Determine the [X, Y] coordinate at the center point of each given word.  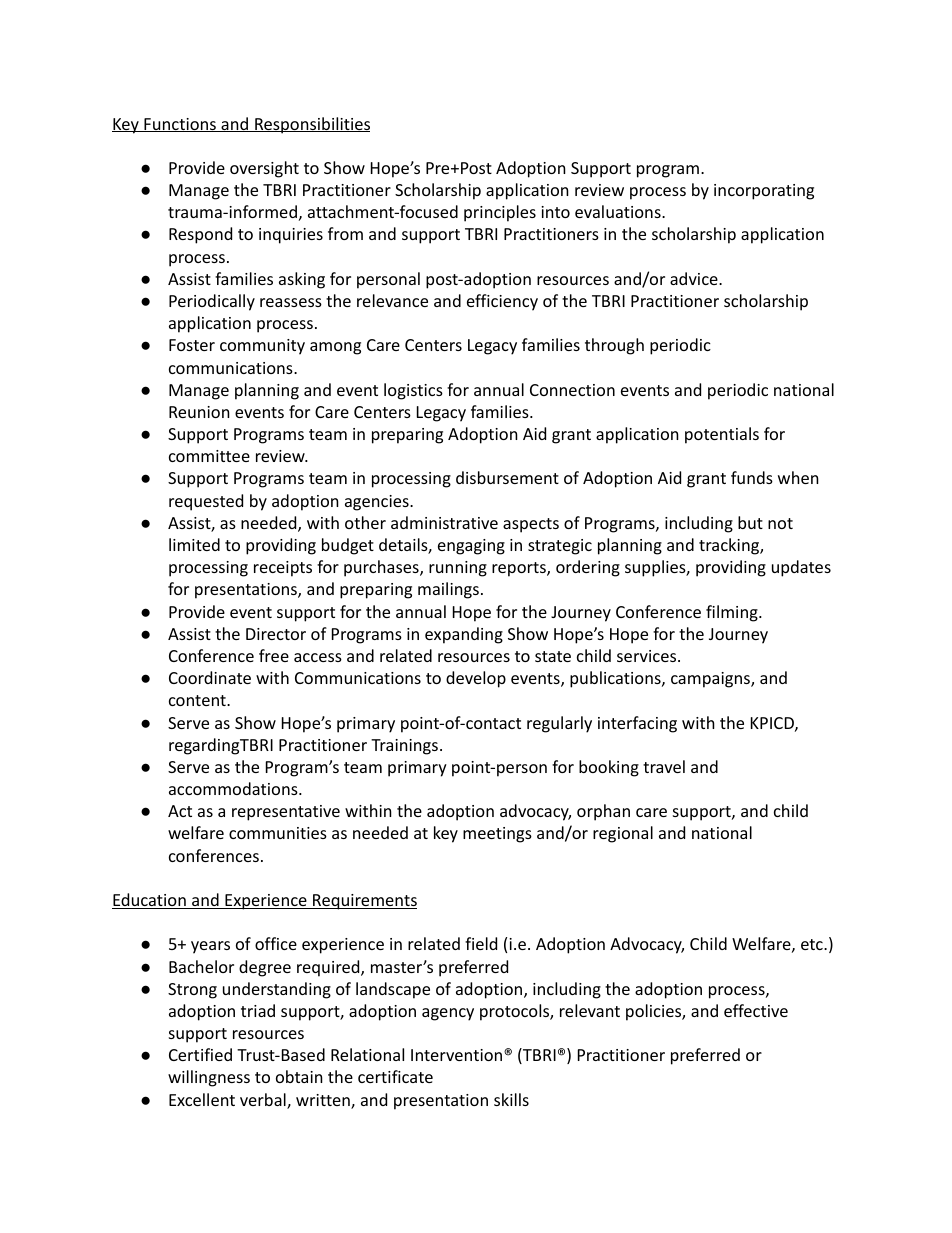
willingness [209, 1078]
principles [500, 213]
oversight [264, 169]
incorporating [764, 192]
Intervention [458, 1055]
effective [756, 1010]
